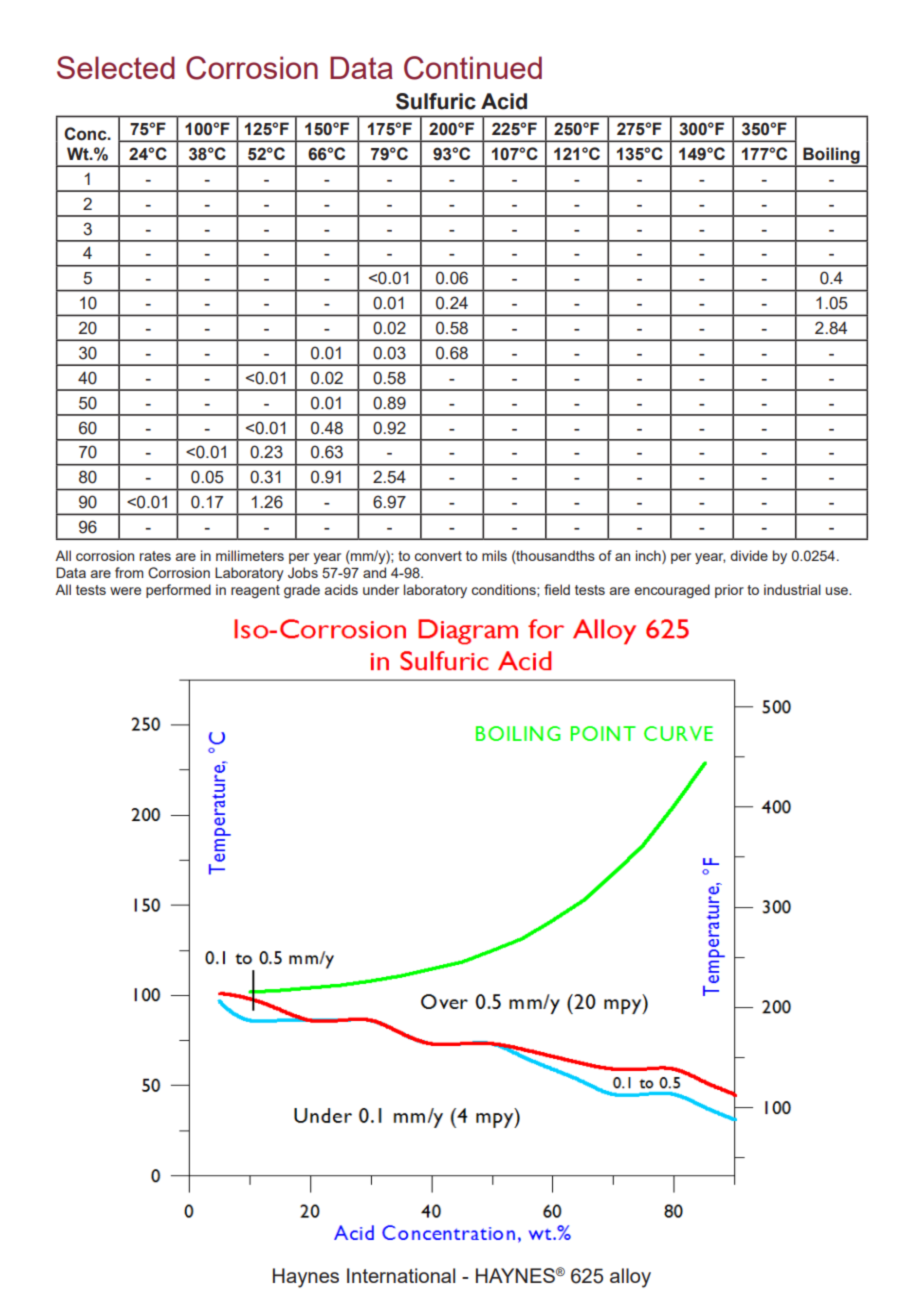 This screenshot has width=924, height=1308. I want to click on performed, so click(178, 591).
